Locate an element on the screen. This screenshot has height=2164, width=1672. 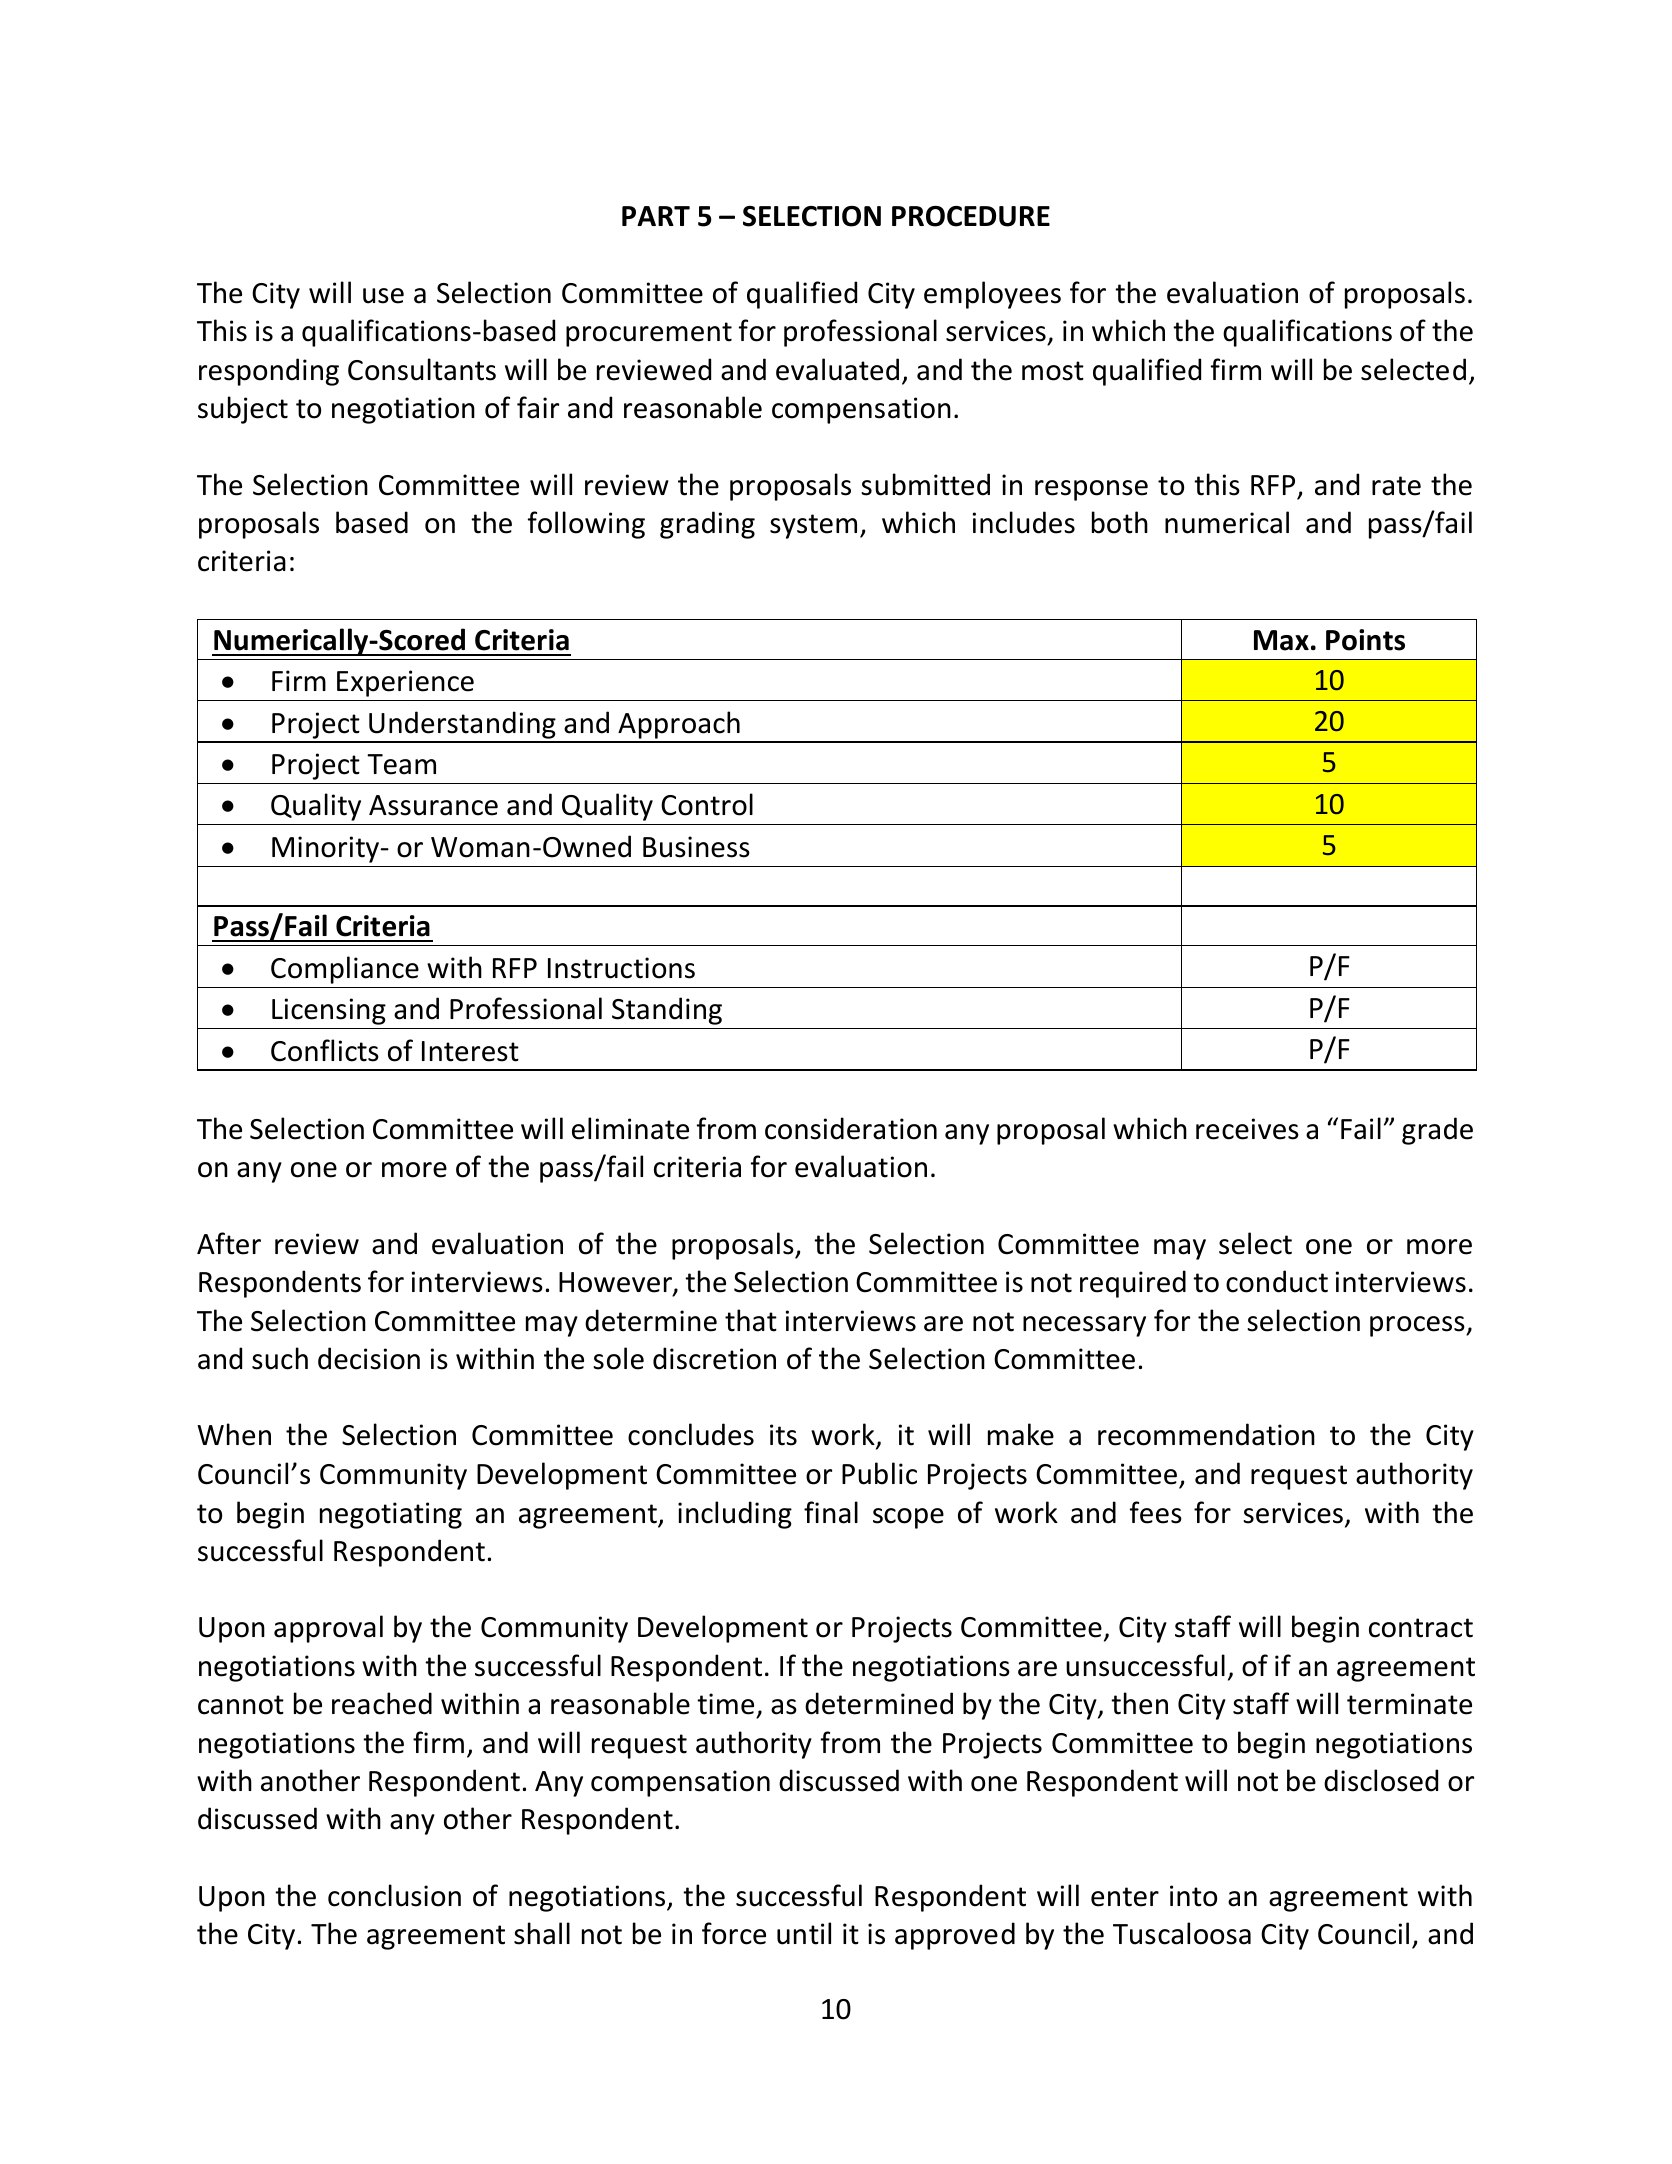
Control is located at coordinates (707, 804).
